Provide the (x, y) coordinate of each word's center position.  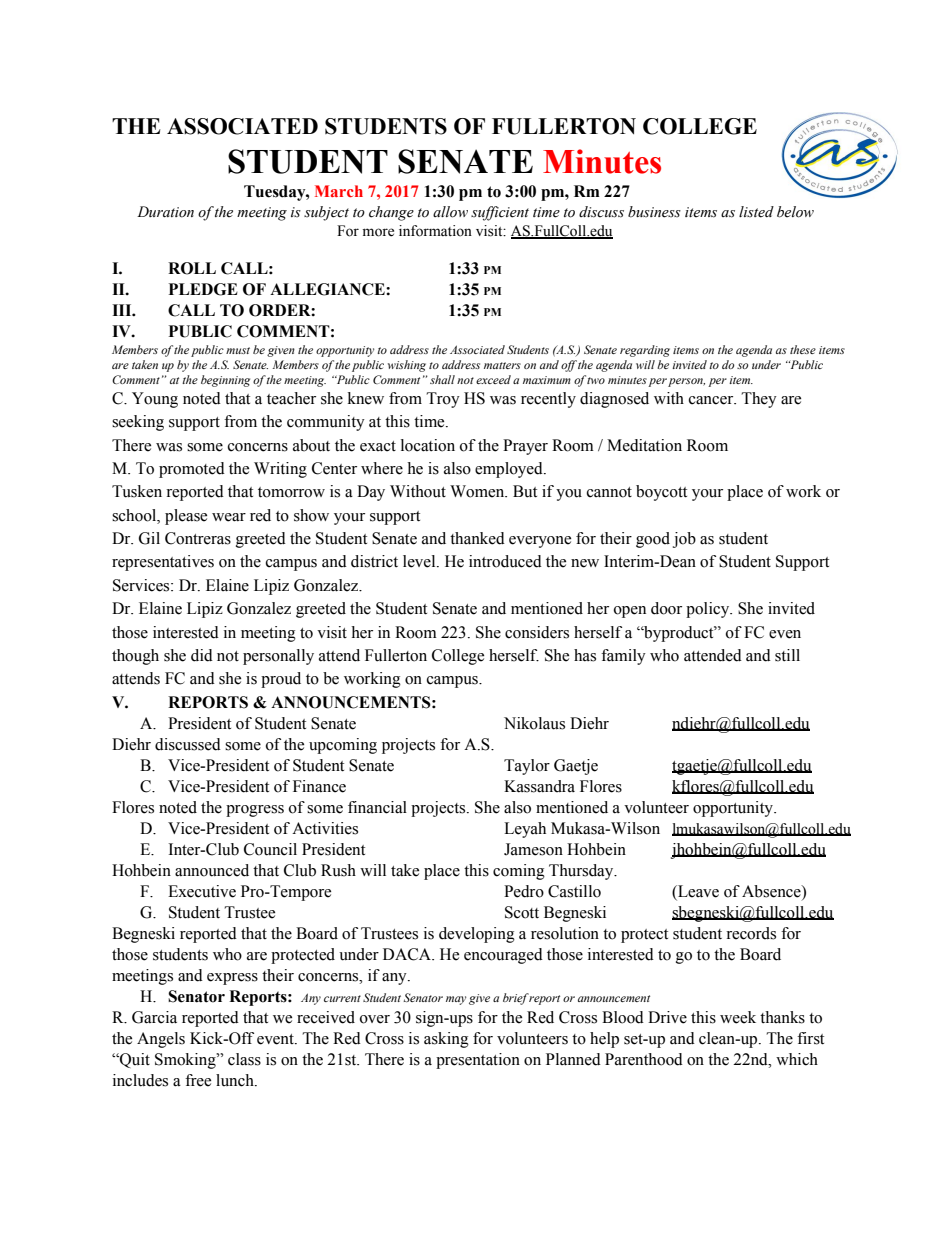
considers (537, 632)
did (202, 655)
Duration (165, 212)
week (738, 1017)
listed (756, 212)
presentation (478, 1061)
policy (709, 610)
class (244, 1059)
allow (450, 212)
